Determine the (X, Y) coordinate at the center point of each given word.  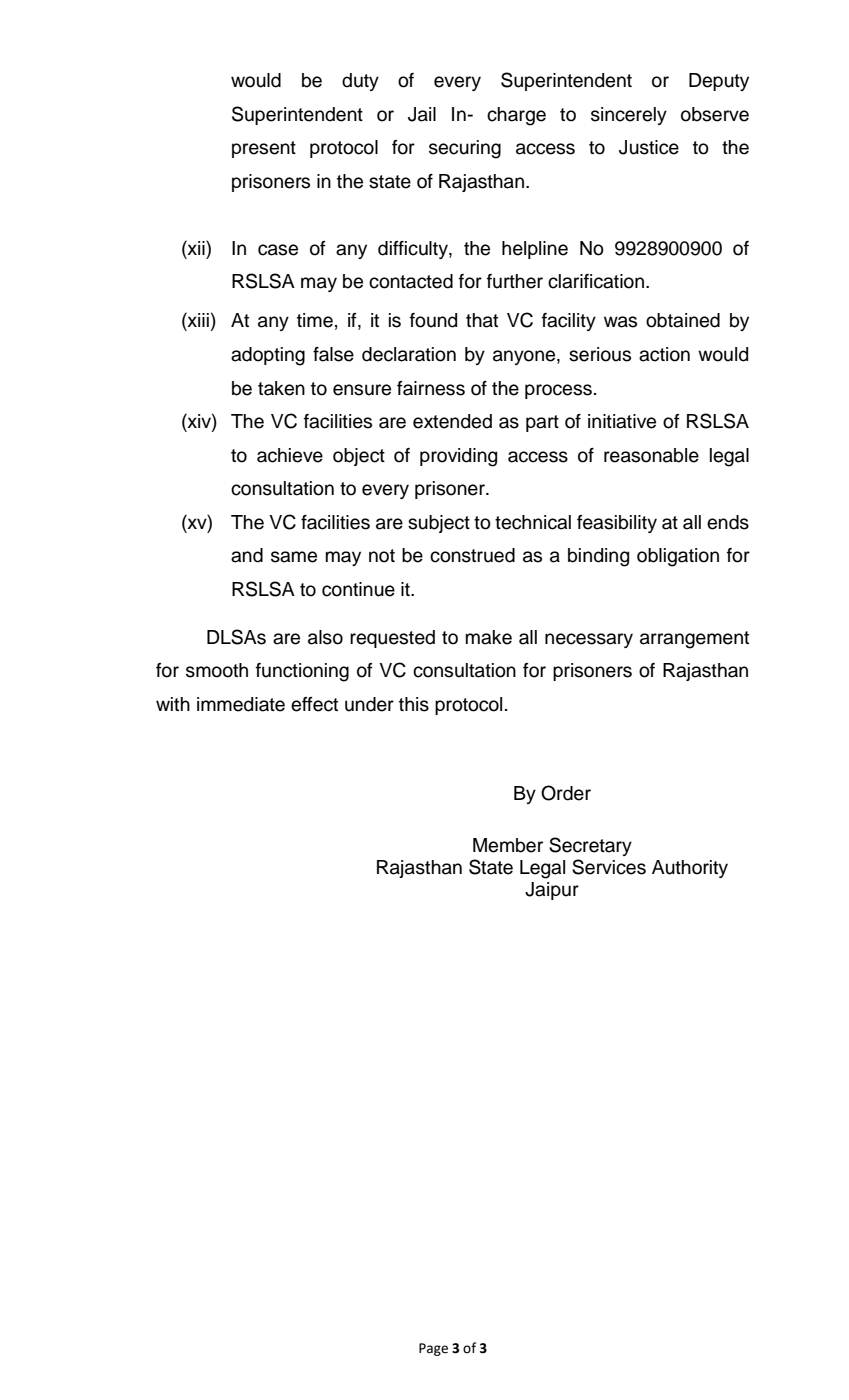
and (247, 555)
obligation (678, 557)
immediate (241, 704)
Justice (649, 147)
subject (439, 524)
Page (433, 1349)
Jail (422, 114)
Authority (690, 869)
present (264, 149)
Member (508, 845)
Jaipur (552, 891)
